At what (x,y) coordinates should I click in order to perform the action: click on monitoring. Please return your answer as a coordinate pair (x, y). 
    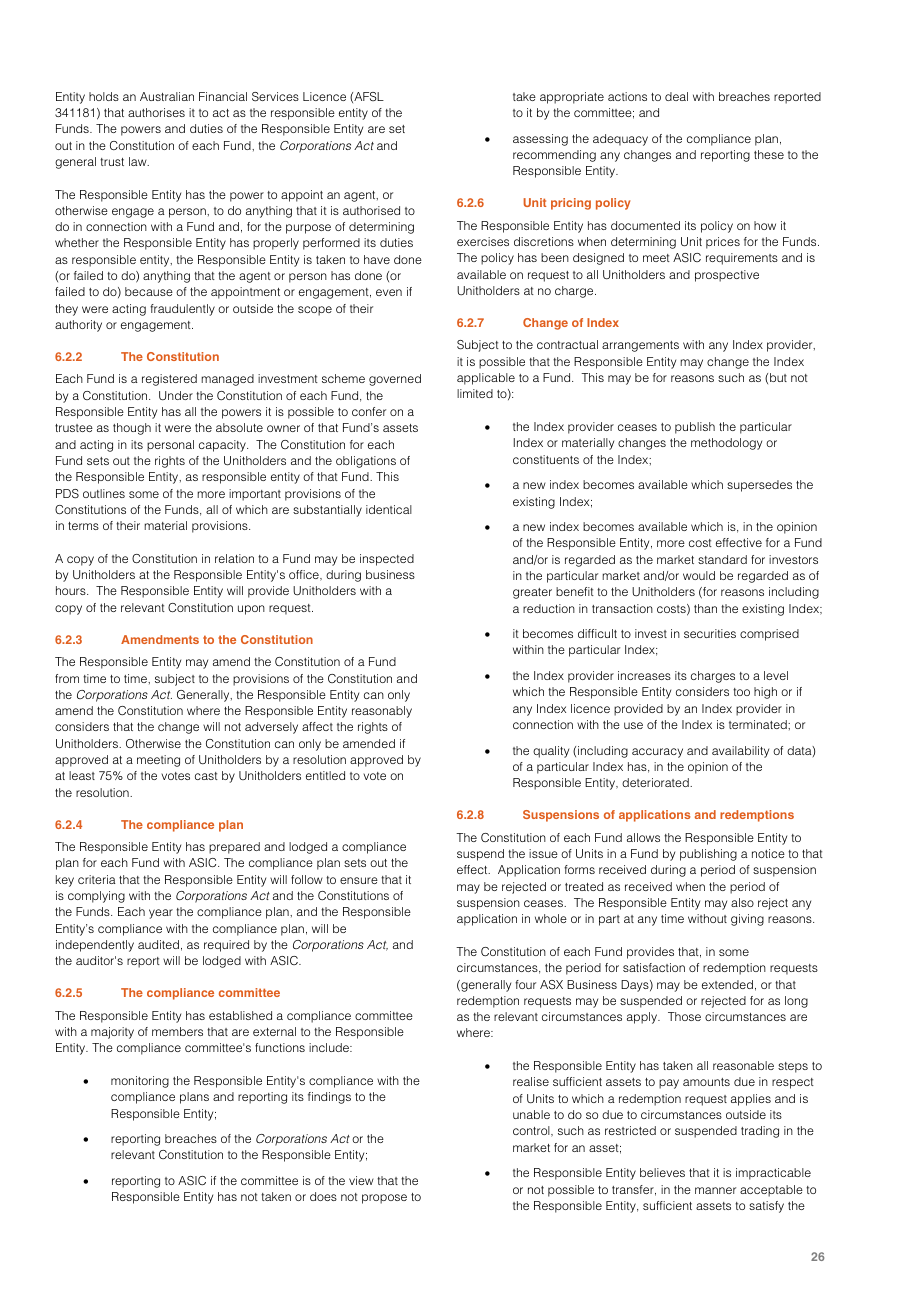
    Looking at the image, I should click on (140, 1082).
